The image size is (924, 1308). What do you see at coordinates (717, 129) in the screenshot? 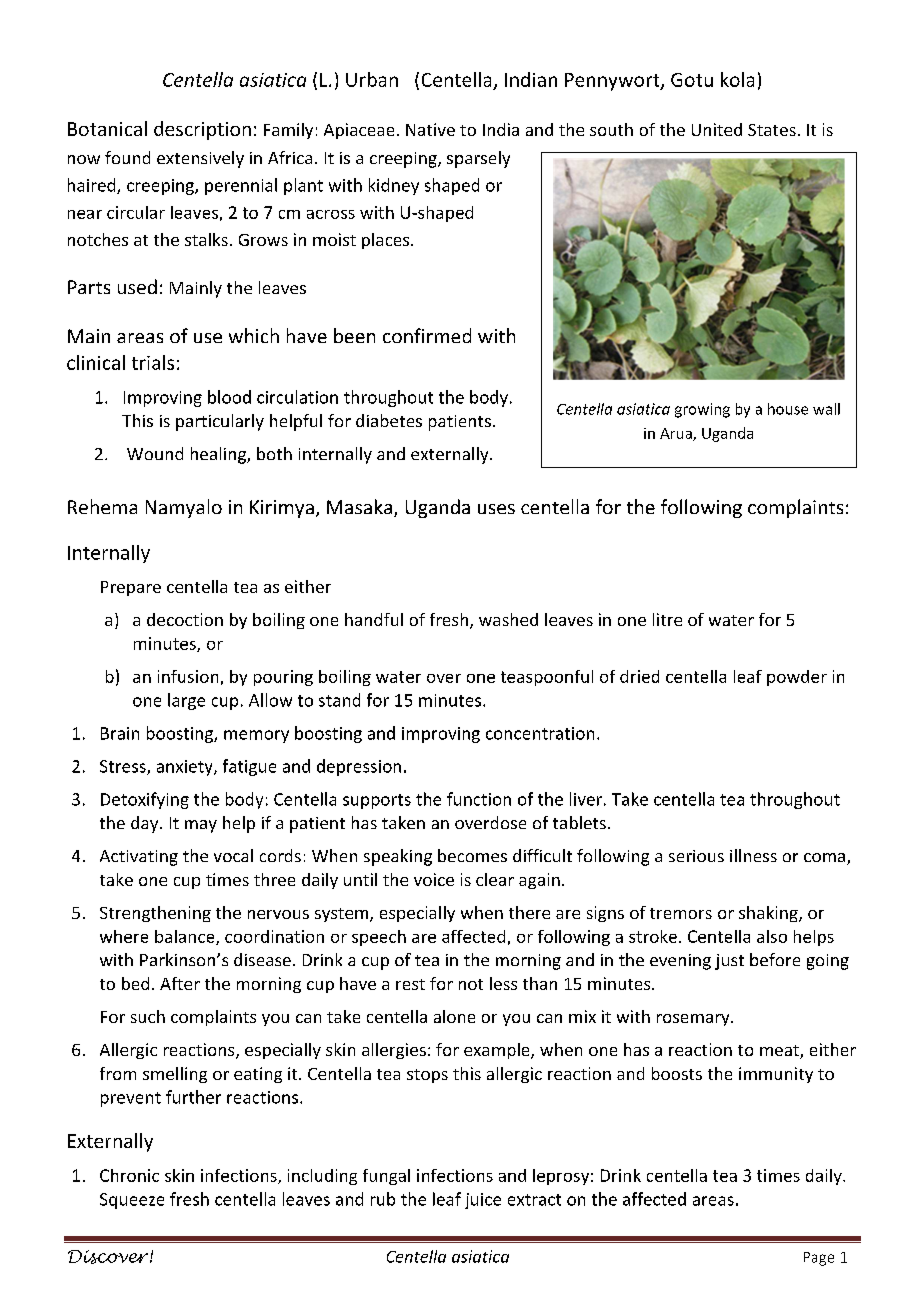
I see `United` at bounding box center [717, 129].
